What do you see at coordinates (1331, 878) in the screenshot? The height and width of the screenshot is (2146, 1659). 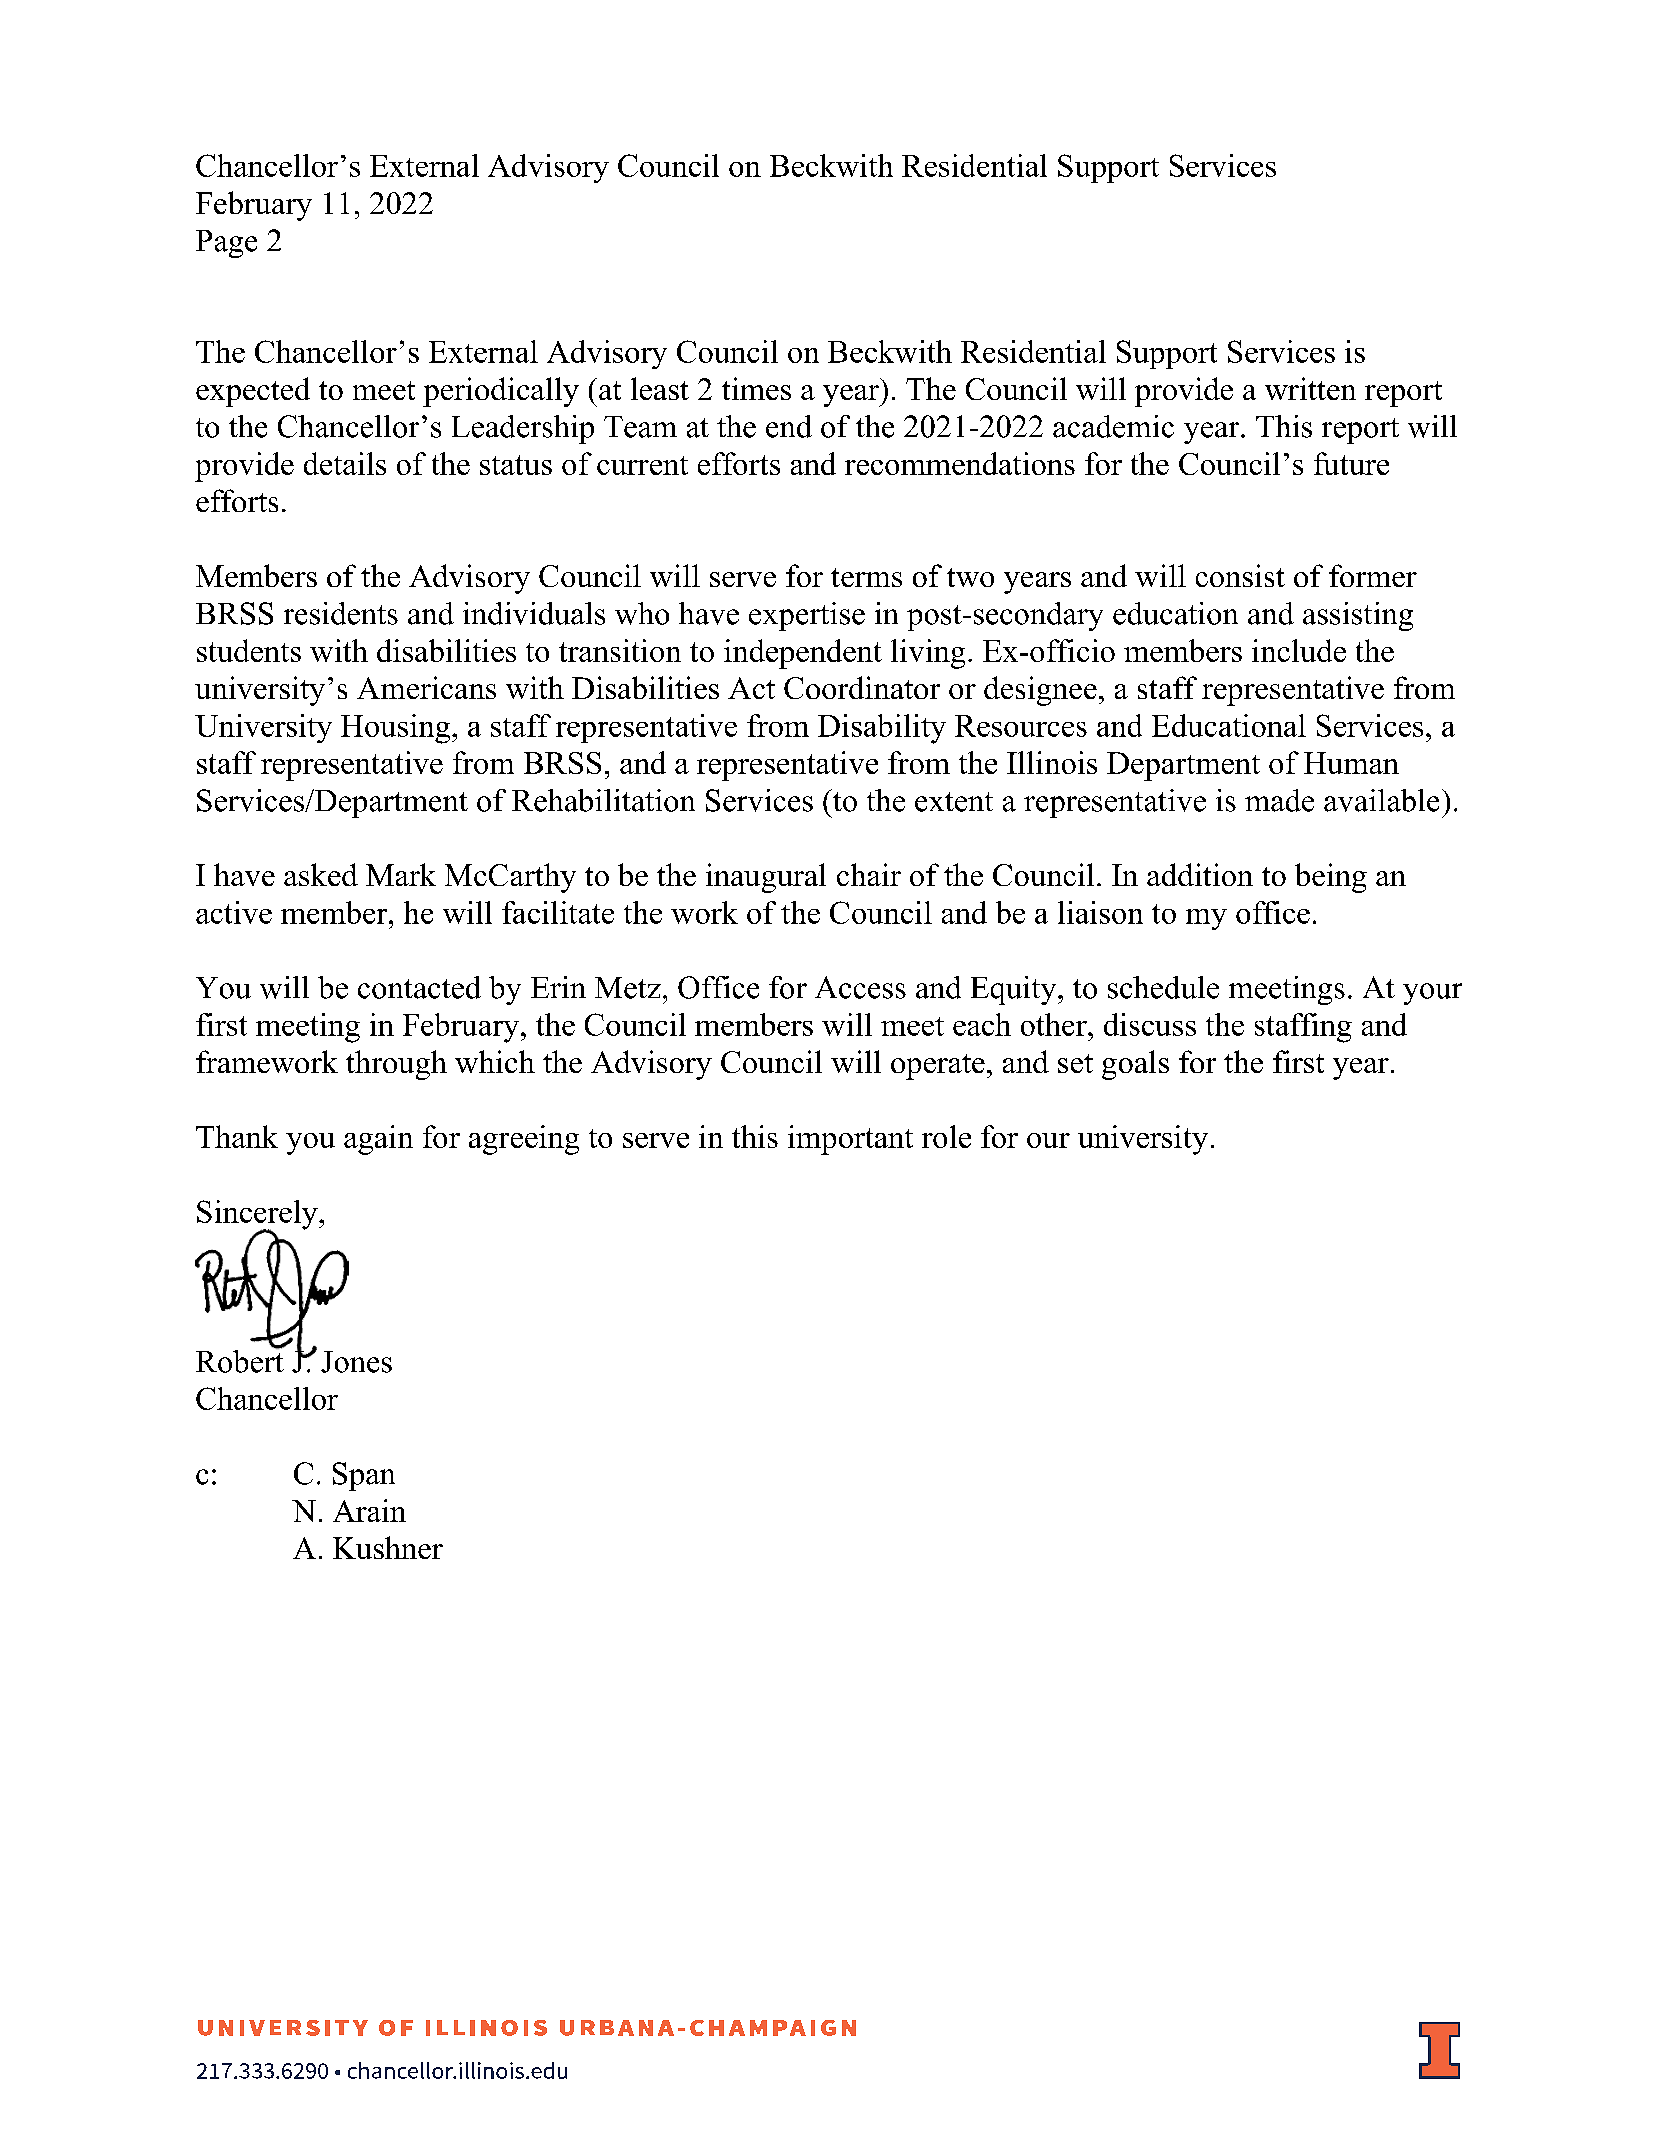 I see `being` at bounding box center [1331, 878].
